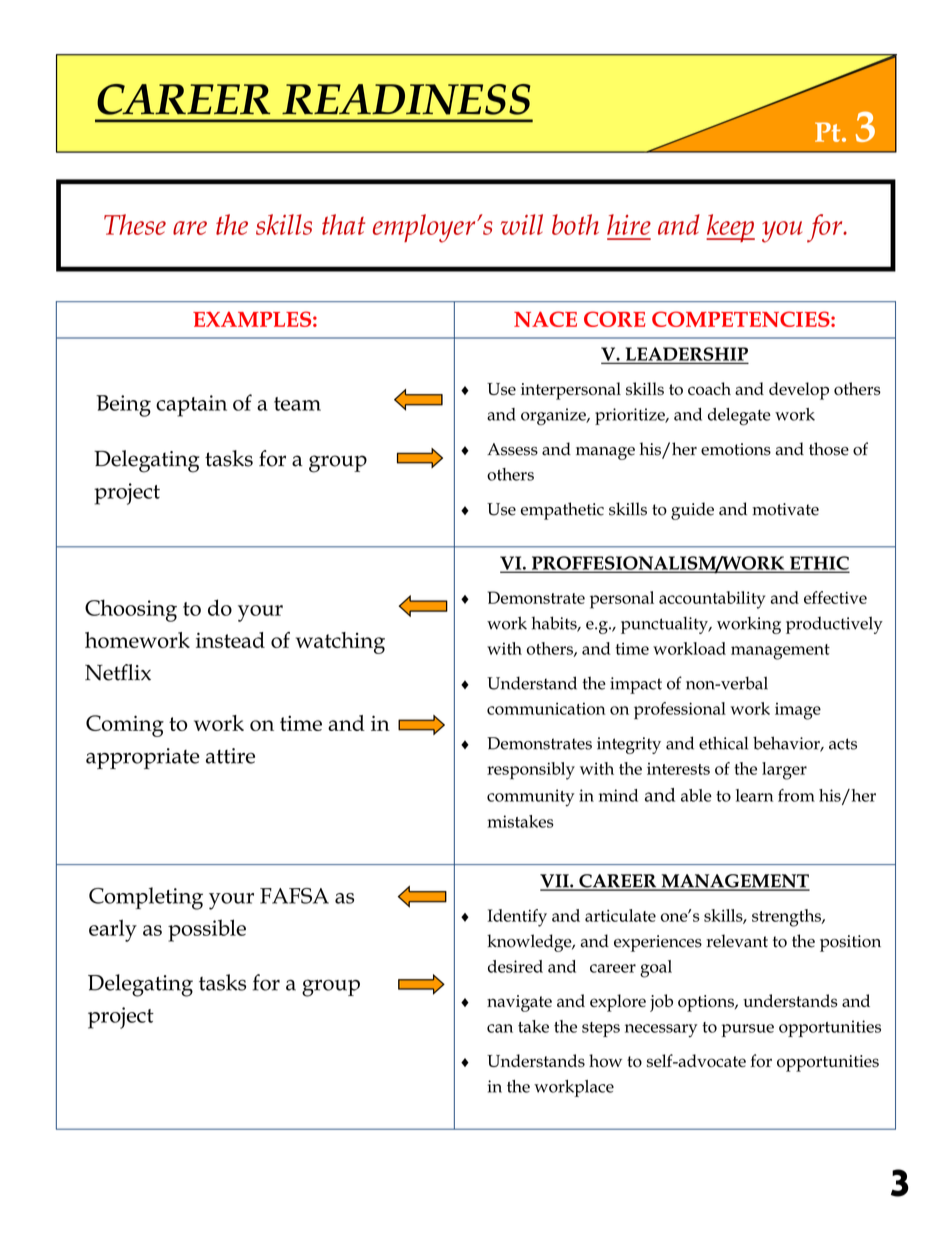 The height and width of the page is (1233, 952). What do you see at coordinates (406, 99) in the page?
I see `READINESS` at bounding box center [406, 99].
